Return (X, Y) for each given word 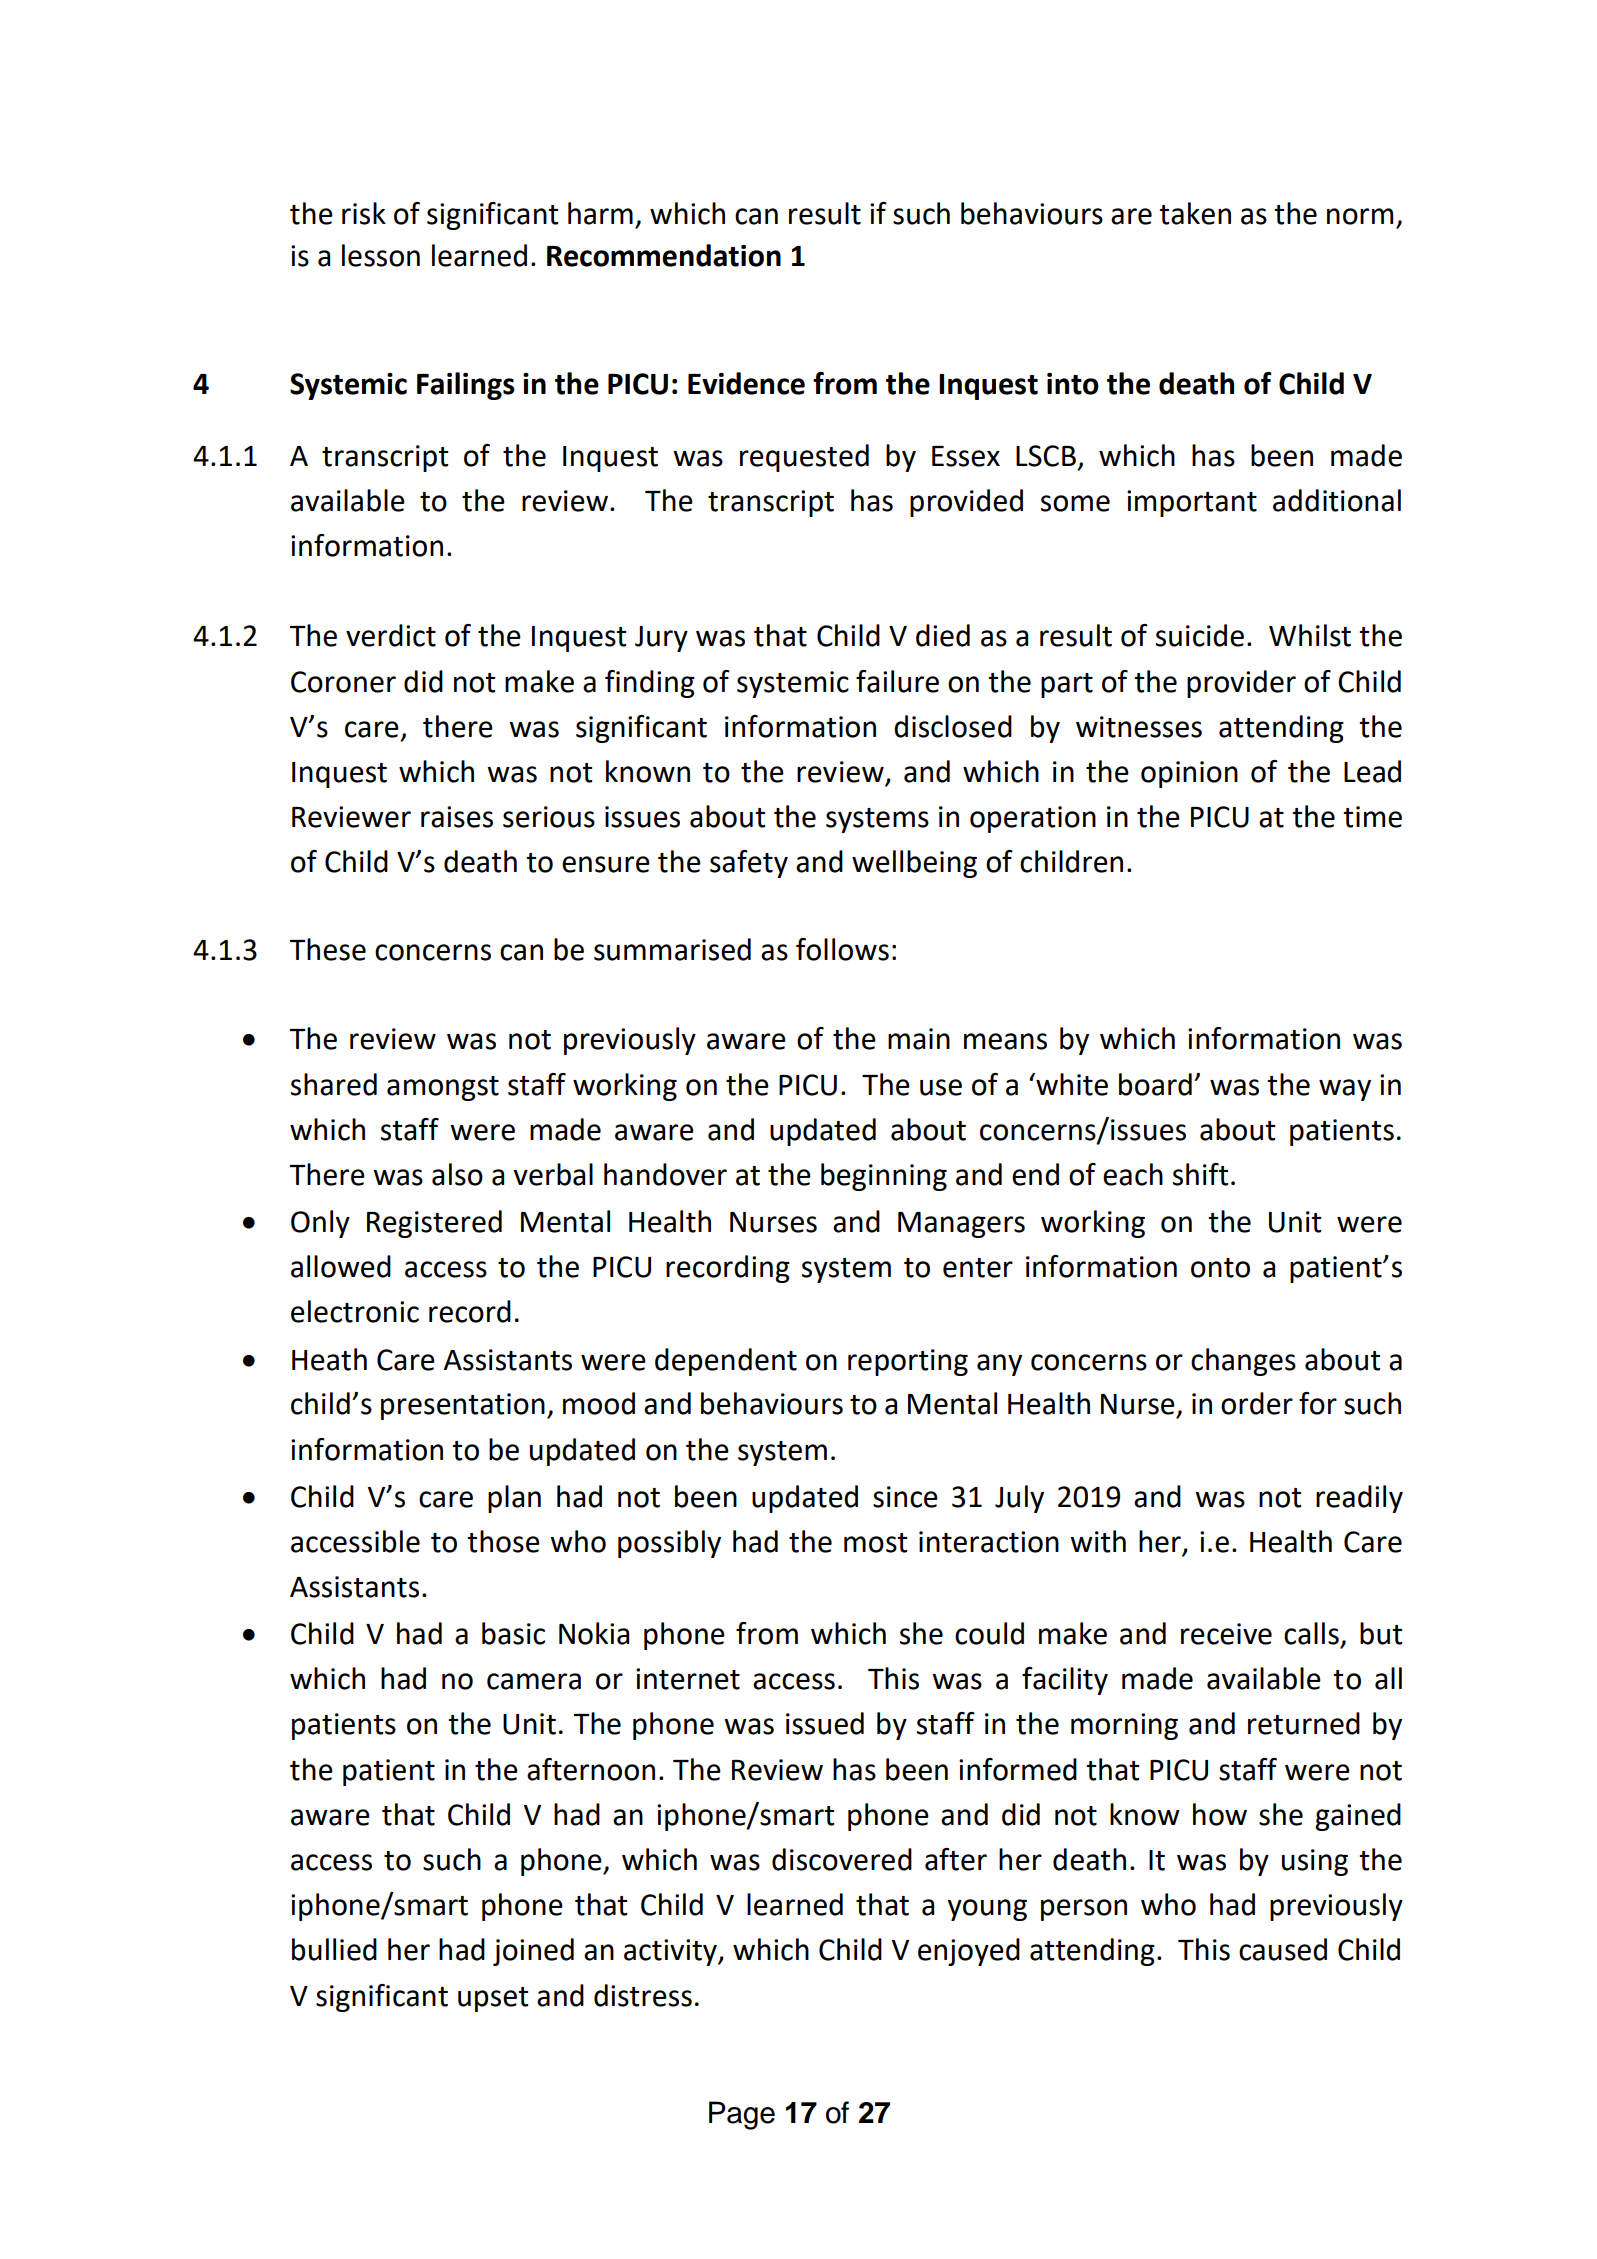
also (457, 1174)
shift (1200, 1174)
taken (1195, 213)
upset (493, 1999)
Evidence (746, 383)
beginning (884, 1177)
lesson (381, 255)
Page (742, 2115)
